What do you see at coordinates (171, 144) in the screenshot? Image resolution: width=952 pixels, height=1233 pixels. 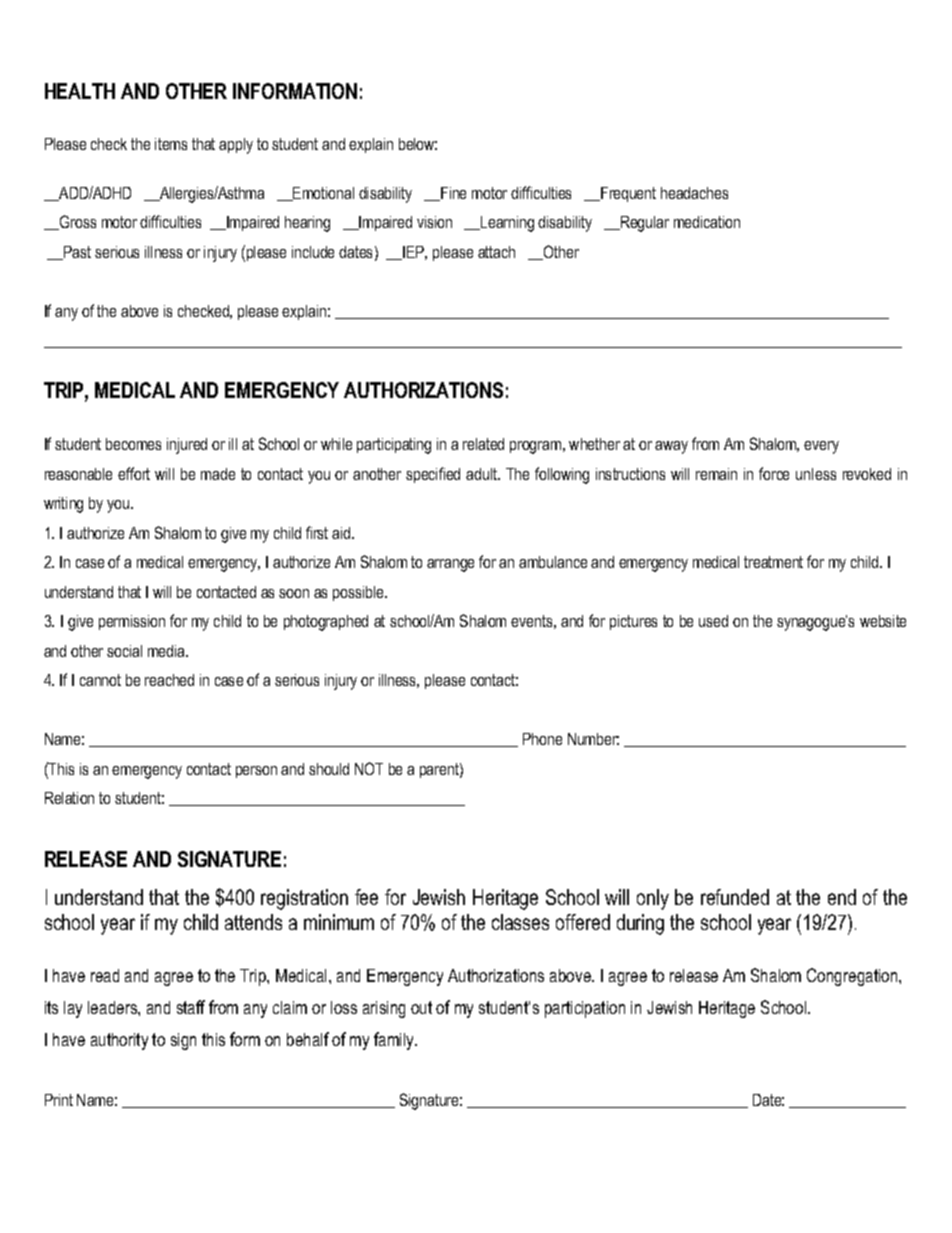 I see `items` at bounding box center [171, 144].
